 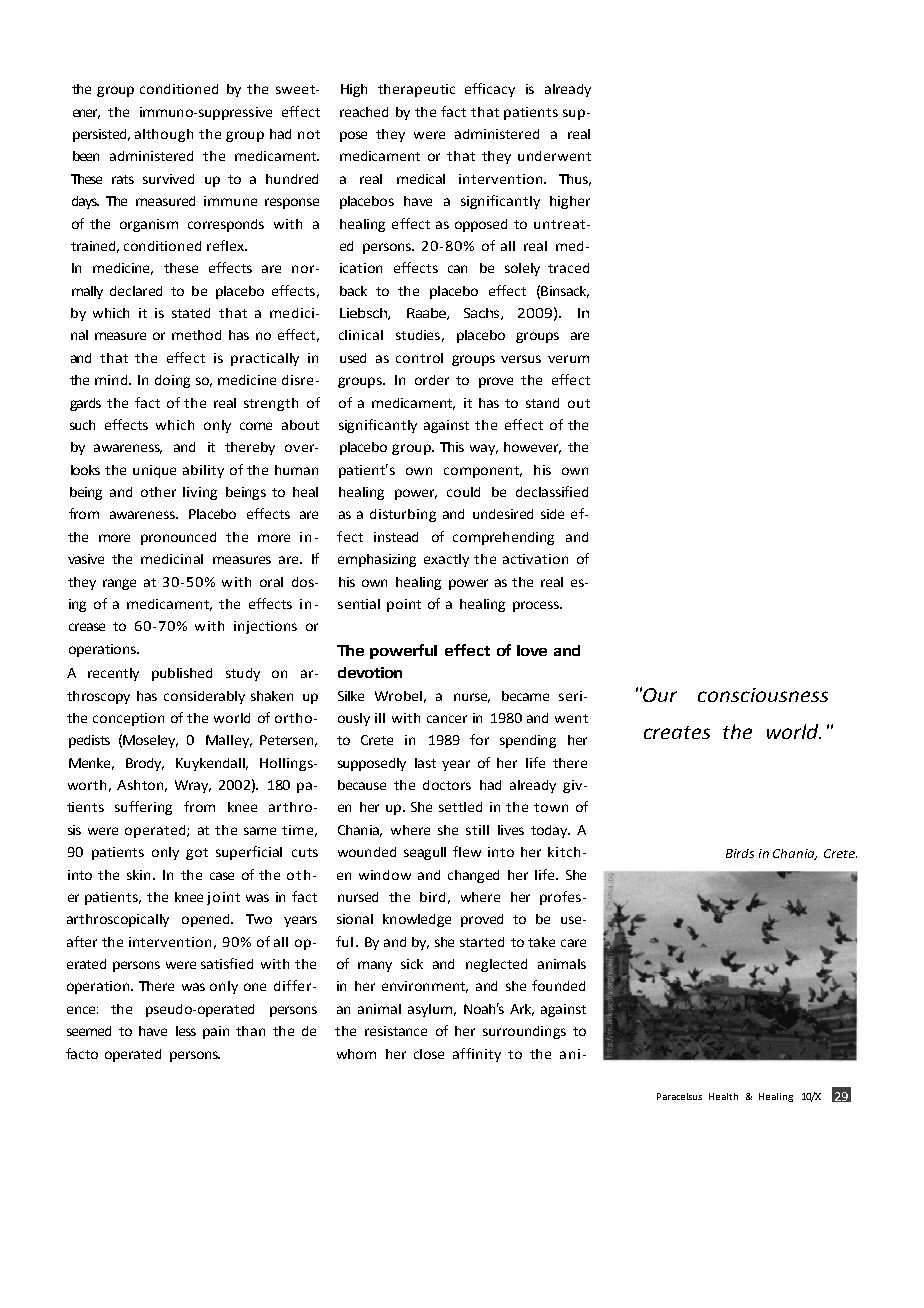 What do you see at coordinates (145, 764) in the image?
I see `Brody` at bounding box center [145, 764].
